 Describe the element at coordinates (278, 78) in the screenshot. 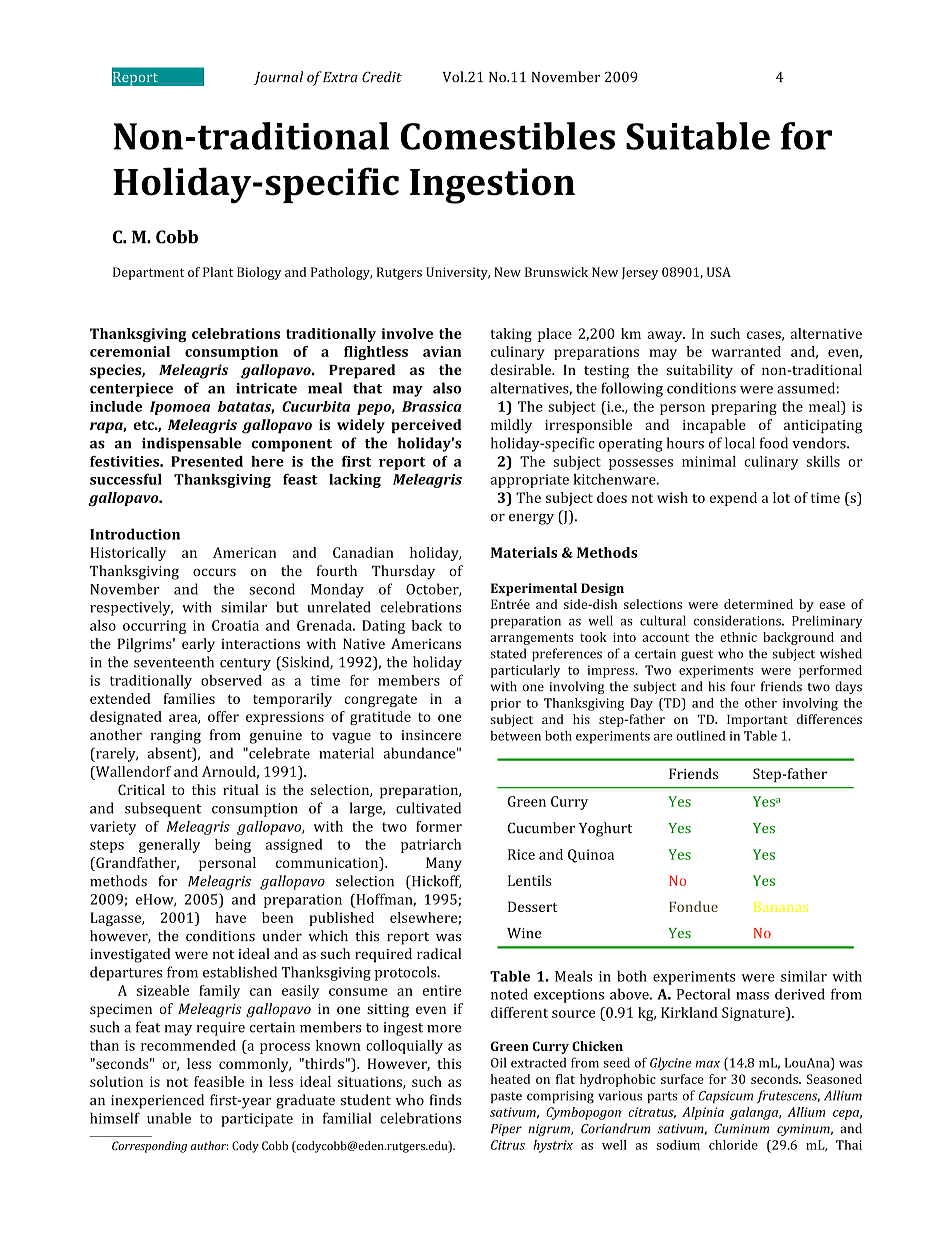

I see `Journal` at that location.
